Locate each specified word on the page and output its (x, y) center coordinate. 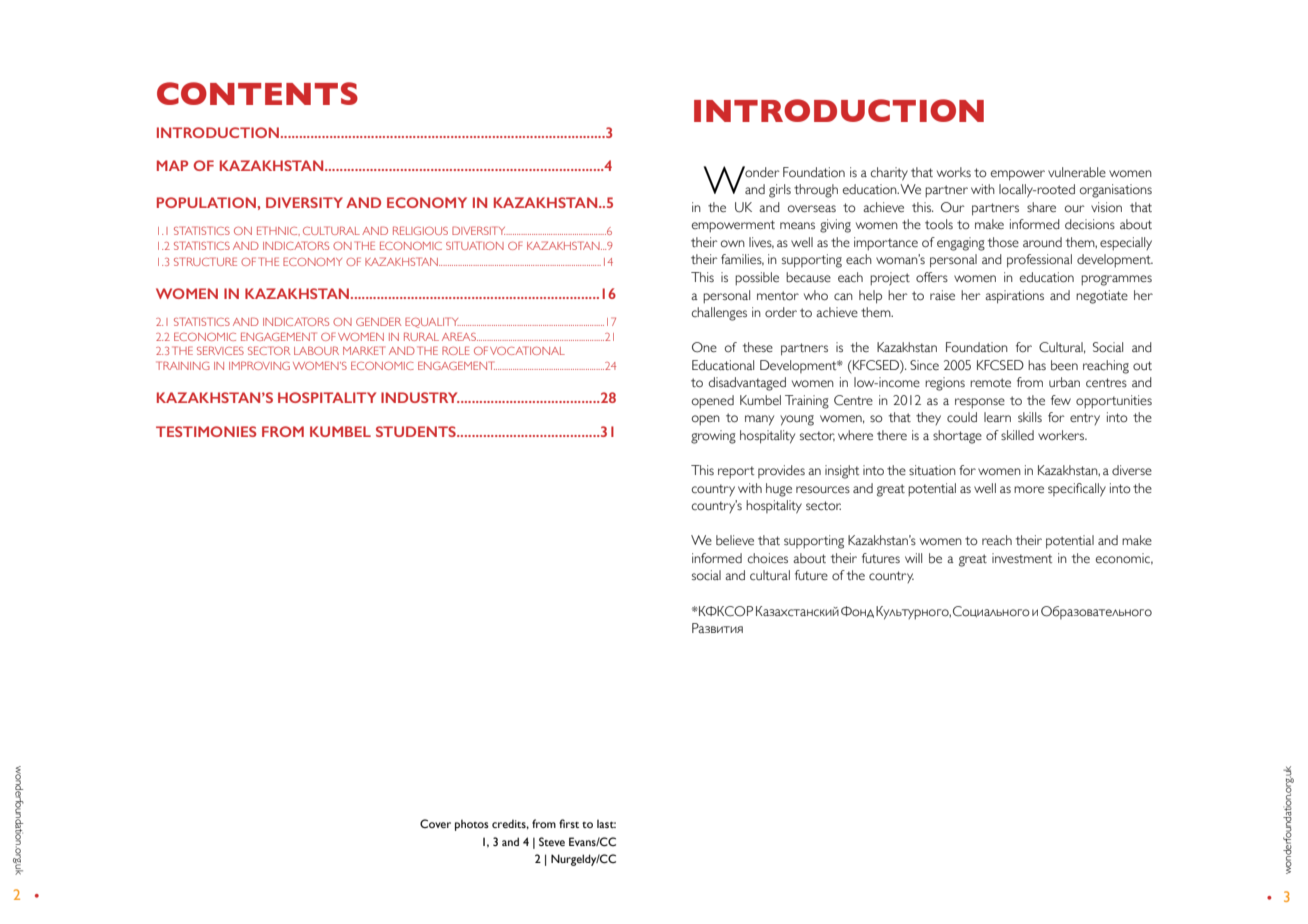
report (736, 472)
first (569, 823)
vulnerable (1077, 172)
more (1029, 490)
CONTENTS (257, 93)
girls (780, 191)
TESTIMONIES (206, 431)
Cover (435, 823)
